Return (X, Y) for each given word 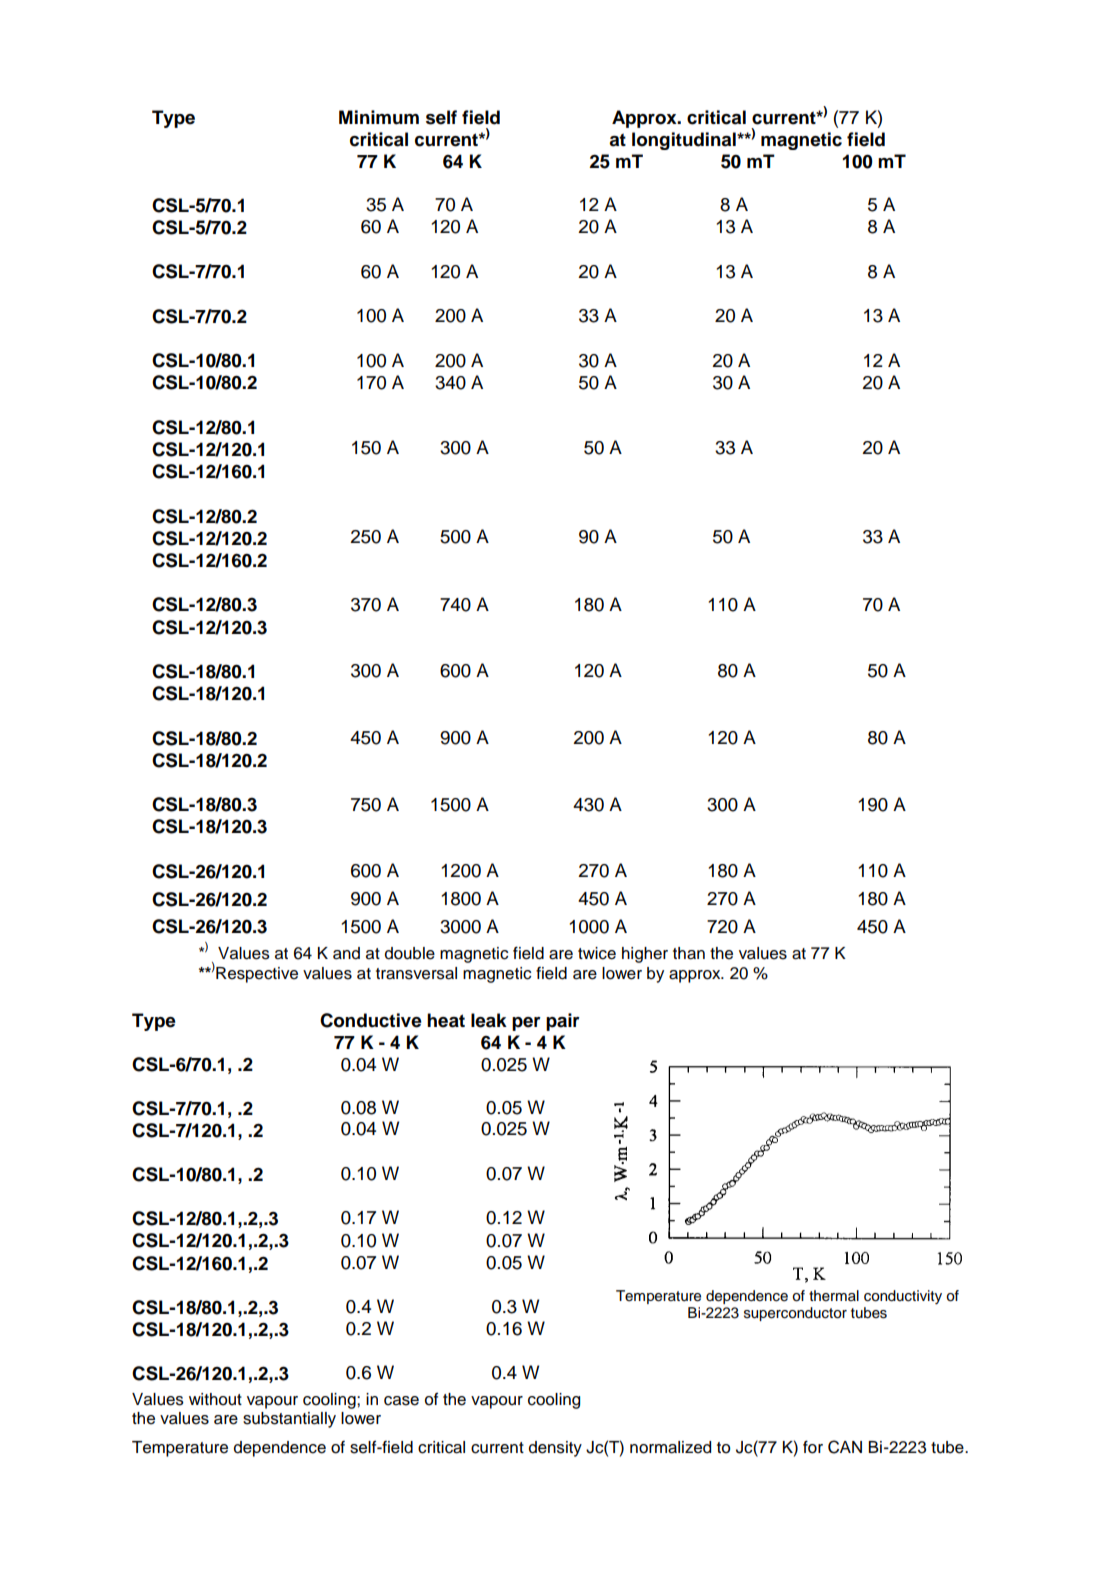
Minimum (379, 117)
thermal (834, 1296)
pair (563, 1022)
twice (597, 953)
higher (645, 955)
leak (489, 1020)
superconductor (795, 1314)
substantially (289, 1420)
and (346, 953)
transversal (416, 973)
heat (446, 1020)
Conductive (371, 1020)
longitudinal (685, 141)
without (215, 1399)
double (410, 953)
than (689, 953)
